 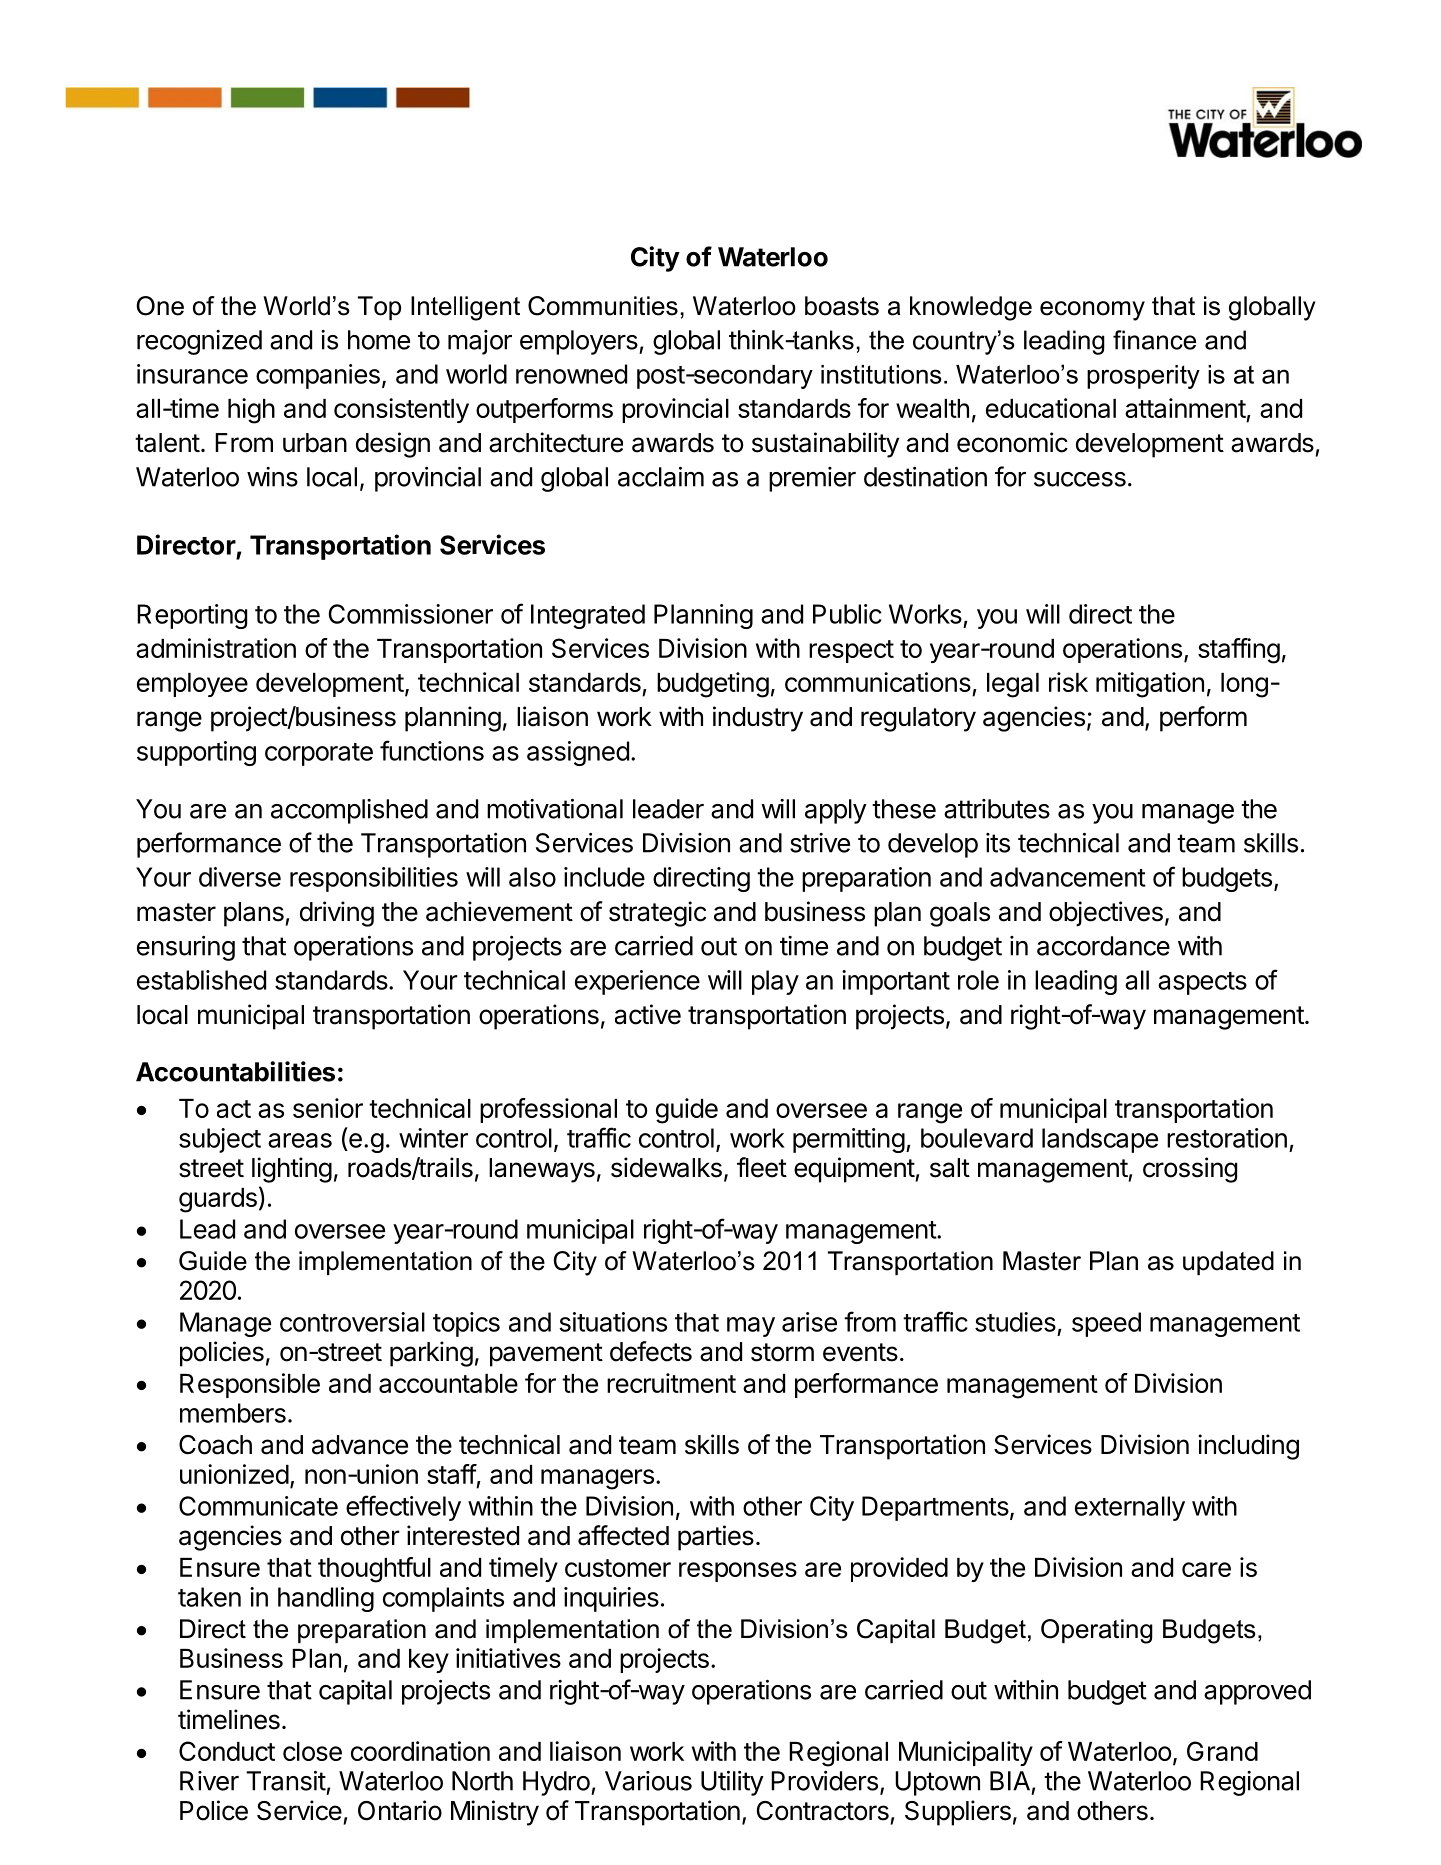 I want to click on controversial, so click(x=352, y=1322).
